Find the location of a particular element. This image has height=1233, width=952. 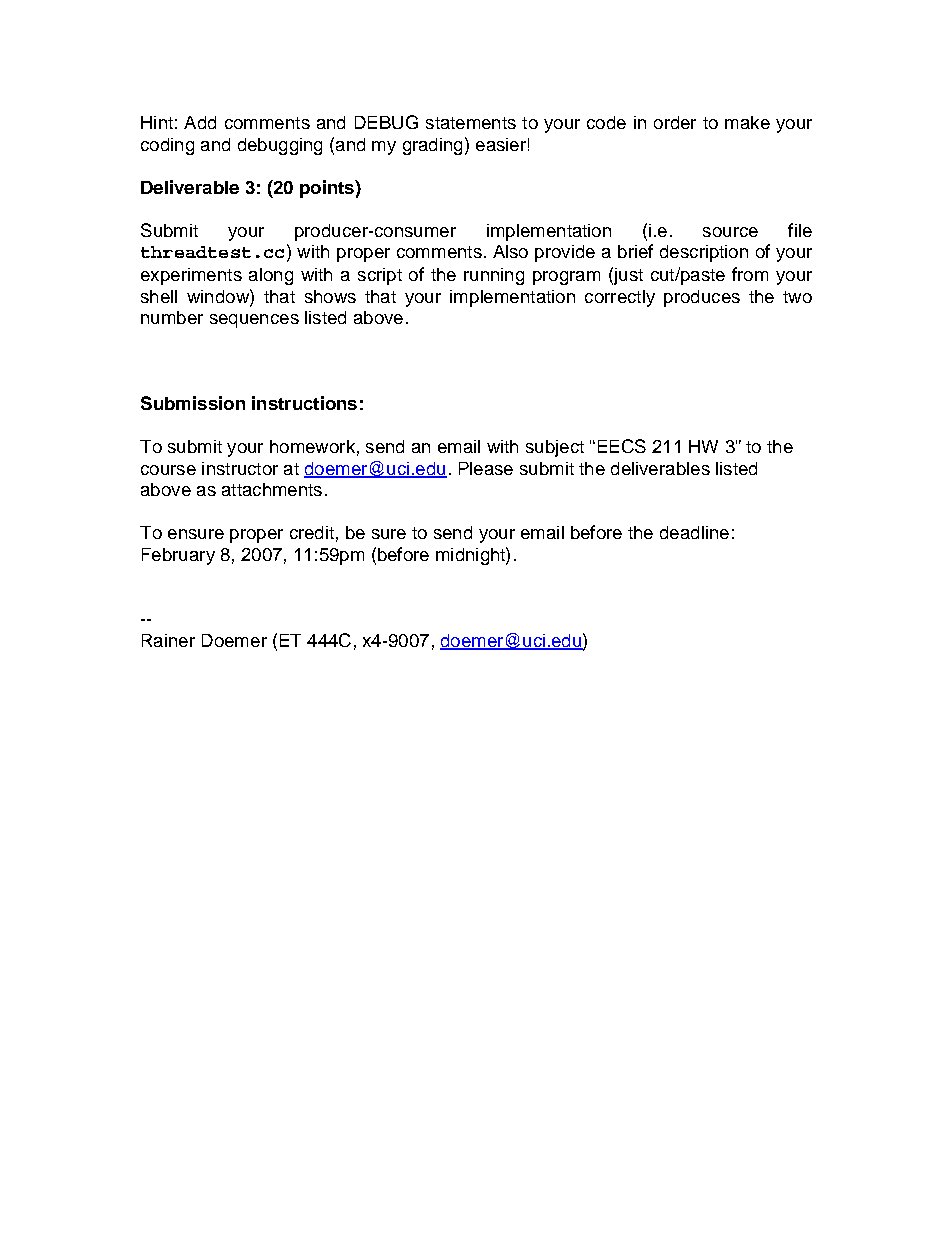

statements is located at coordinates (471, 123).
